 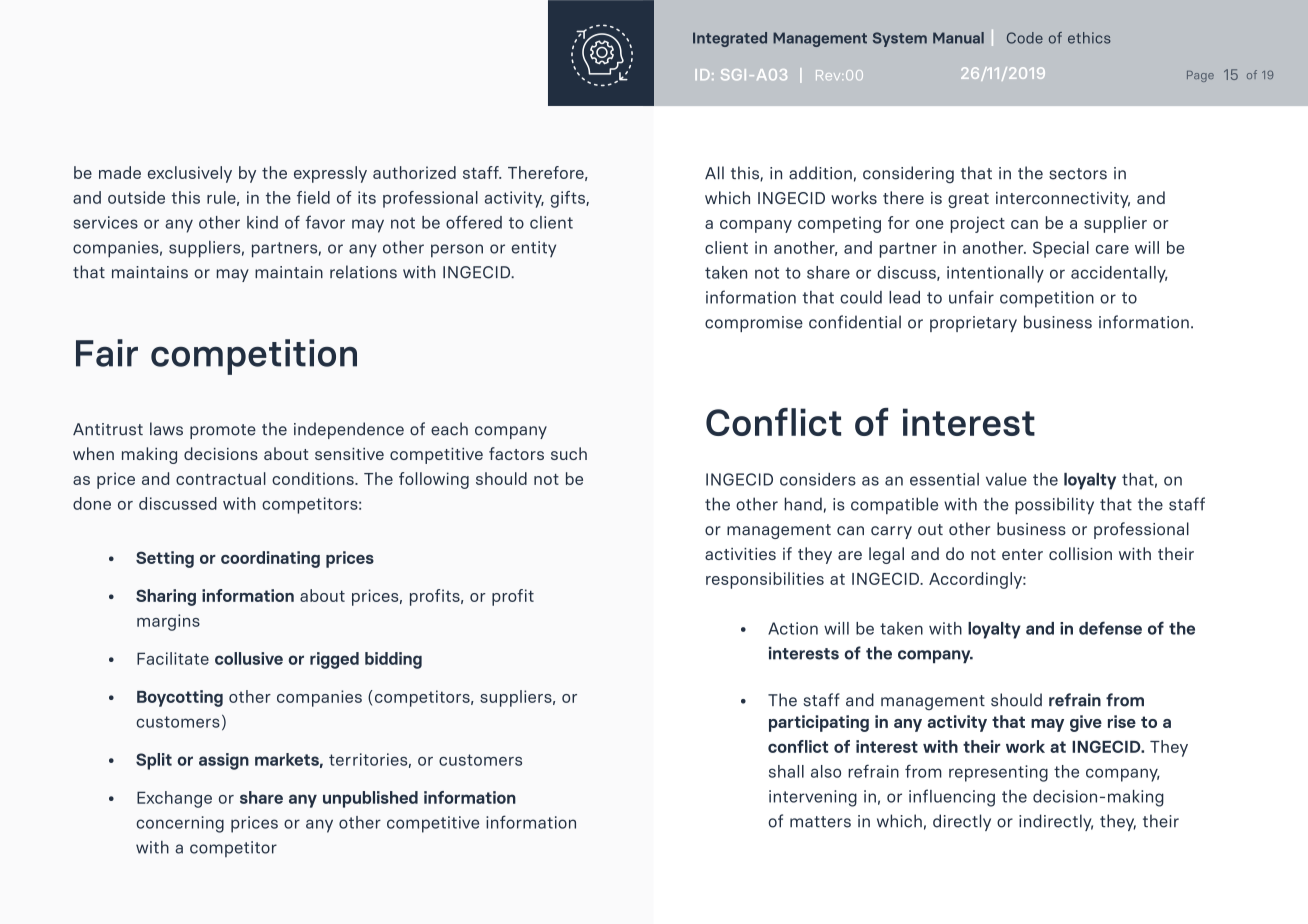 I want to click on entity, so click(x=534, y=249).
